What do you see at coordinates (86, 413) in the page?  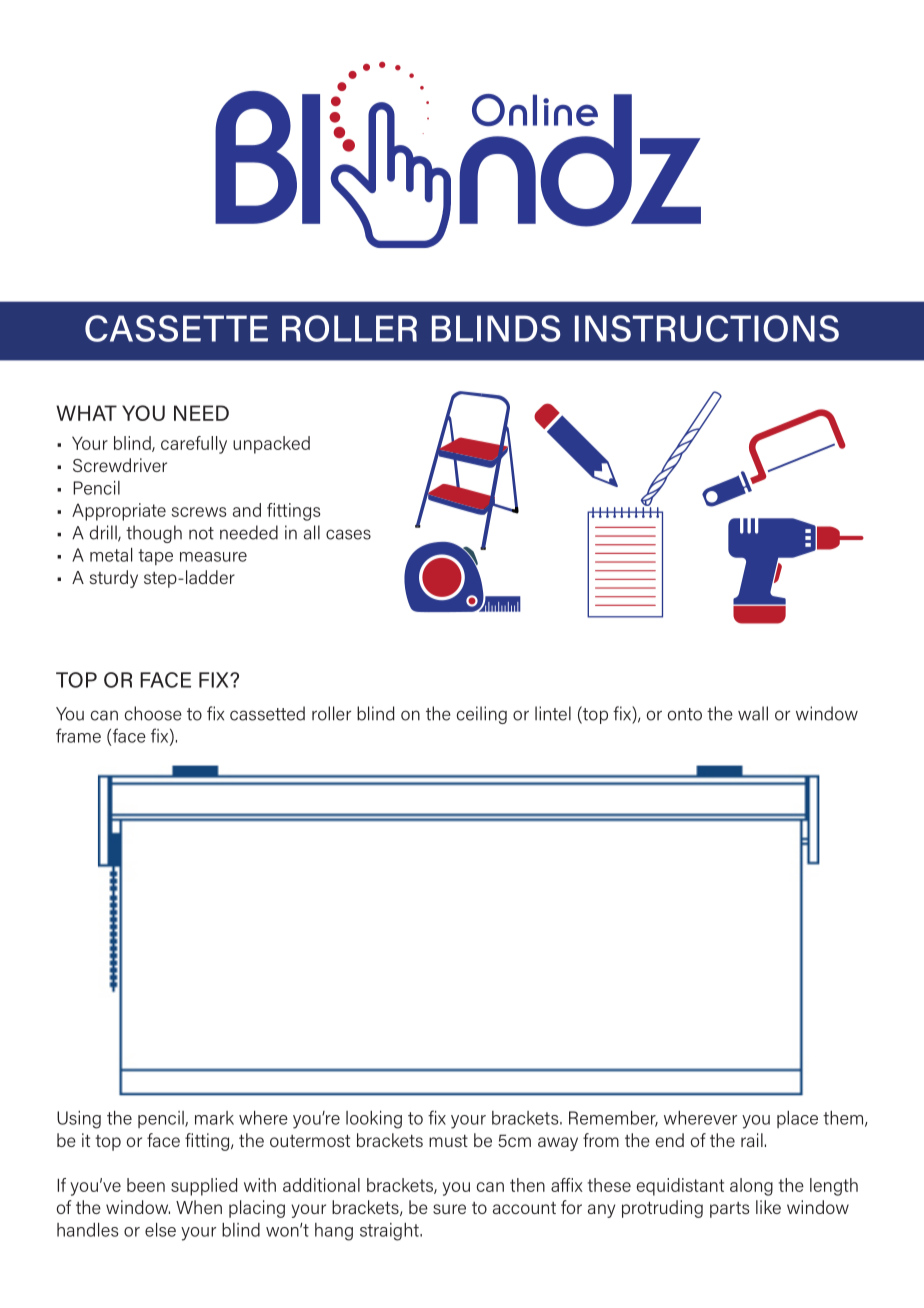 I see `WHAT` at bounding box center [86, 413].
